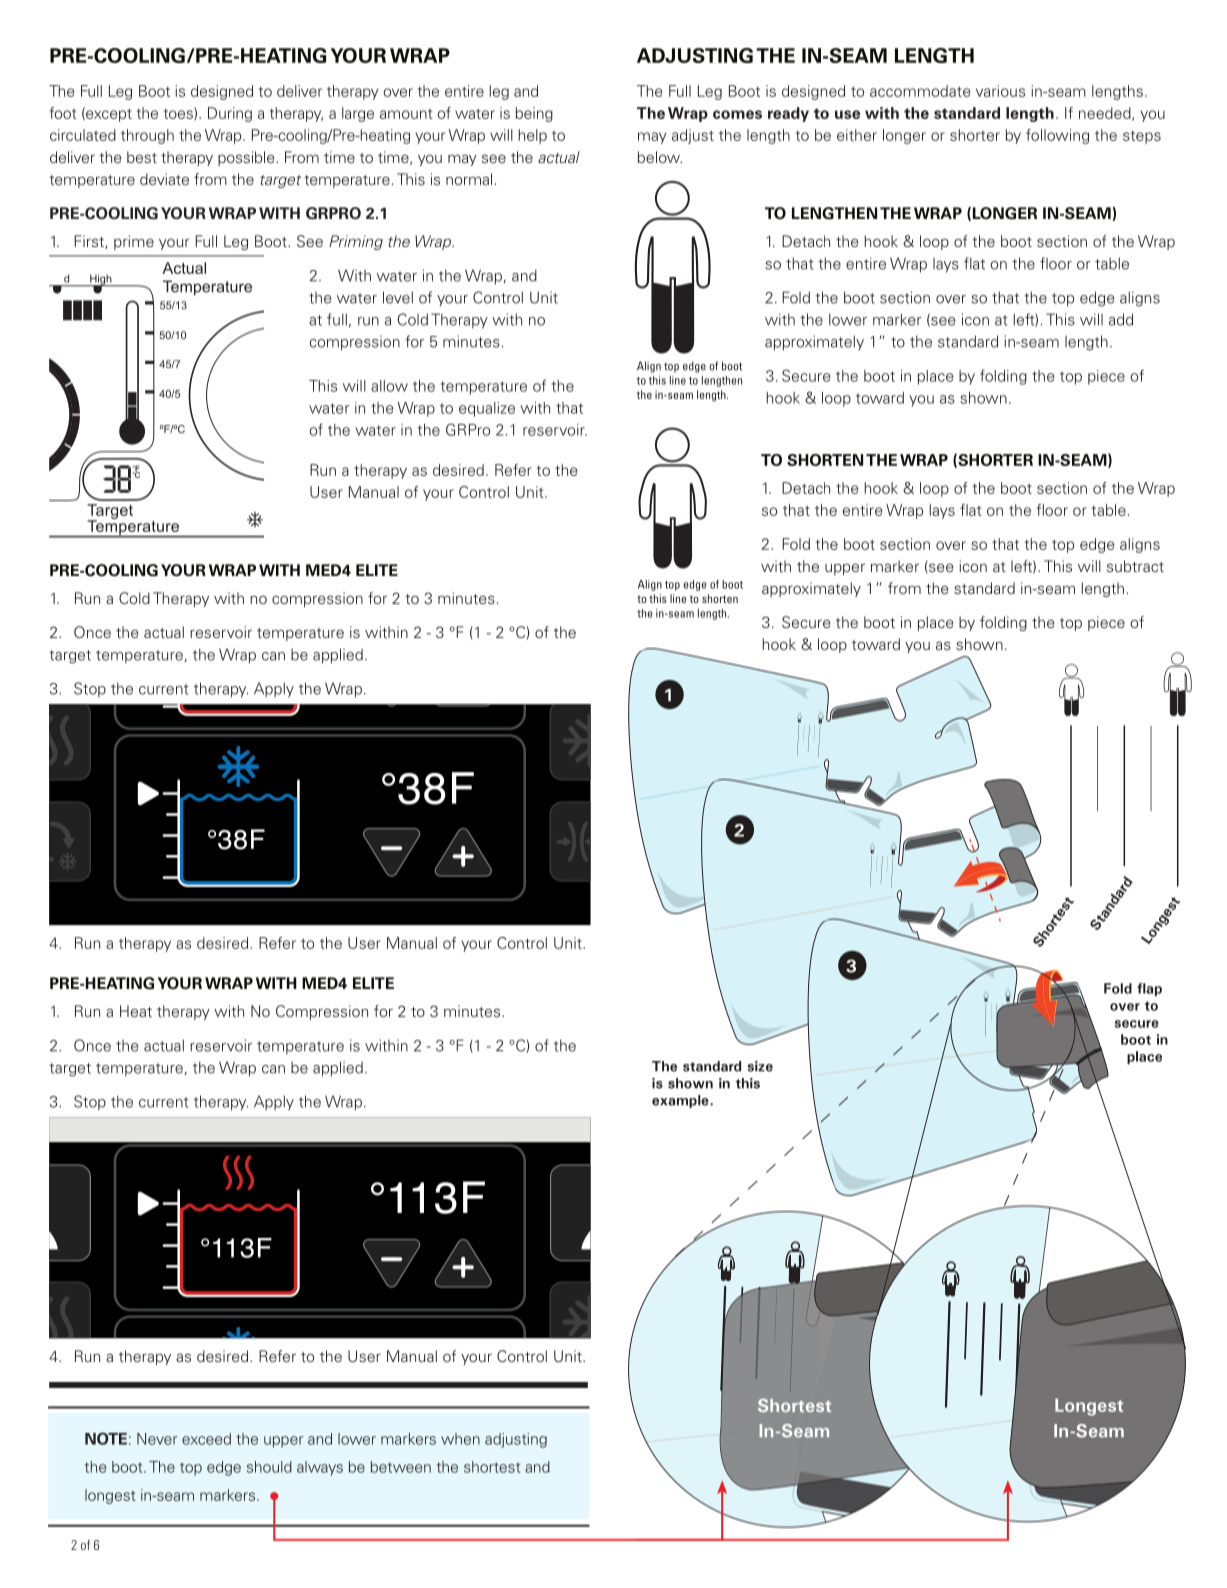  Describe the element at coordinates (460, 1439) in the screenshot. I see `when` at that location.
